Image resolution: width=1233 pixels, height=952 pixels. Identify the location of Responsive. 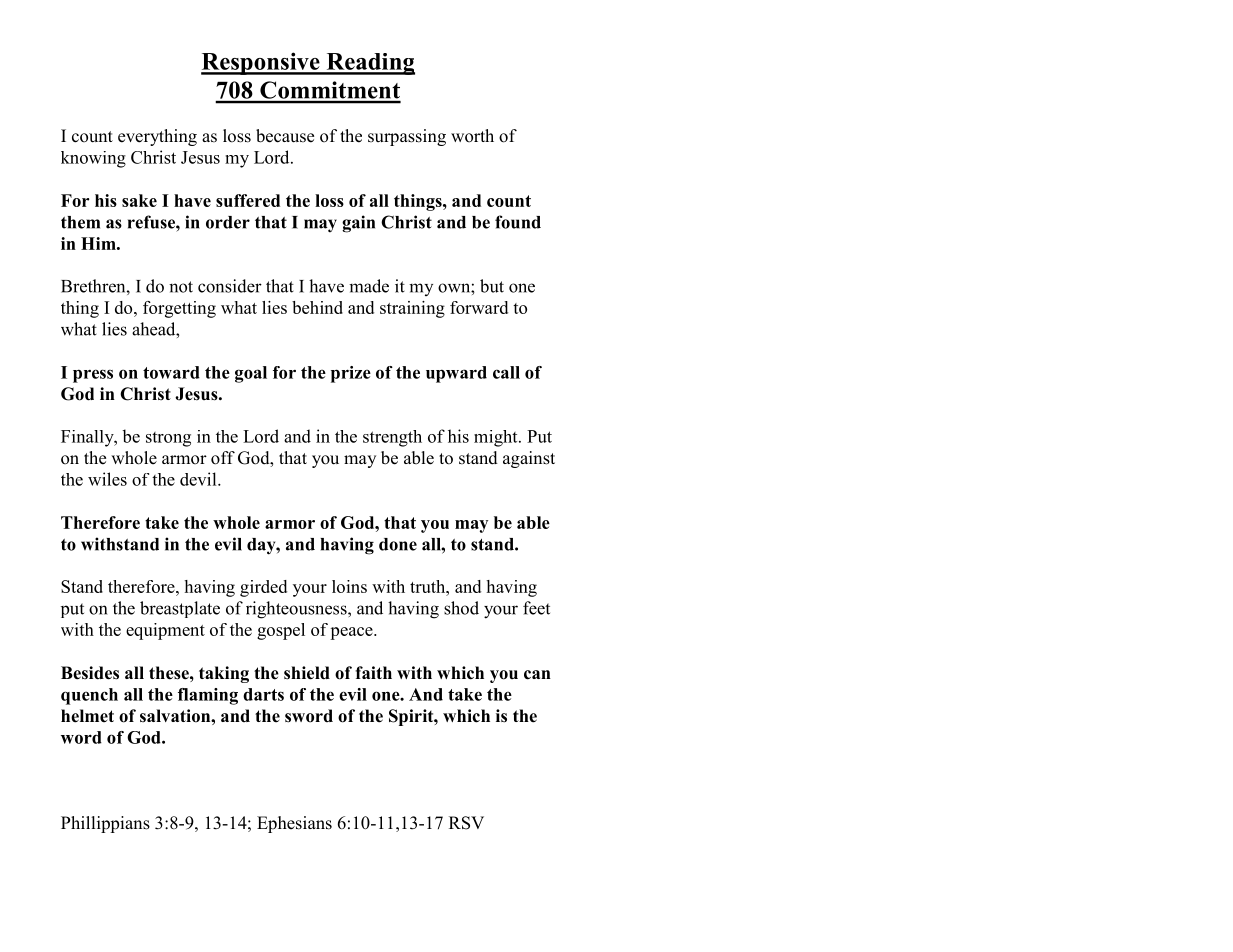
(261, 63).
